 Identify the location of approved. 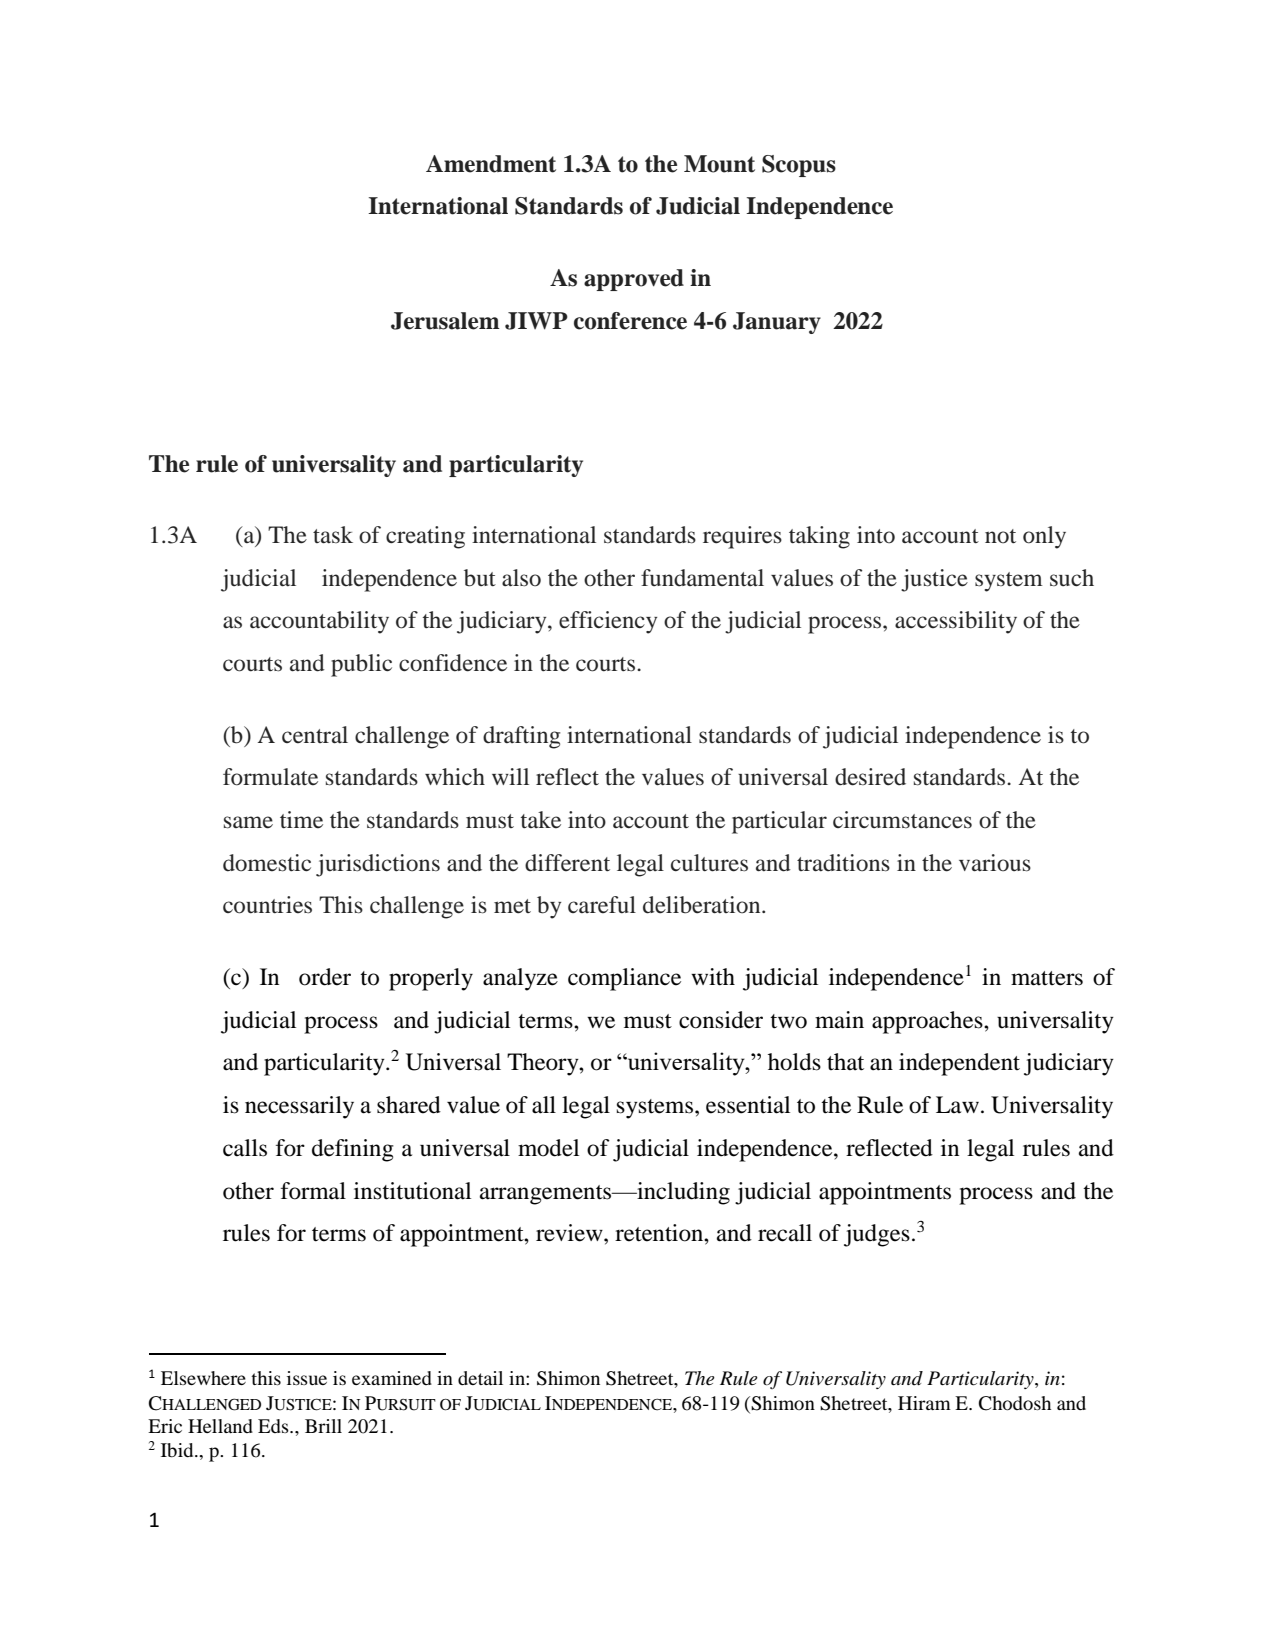
(634, 280).
